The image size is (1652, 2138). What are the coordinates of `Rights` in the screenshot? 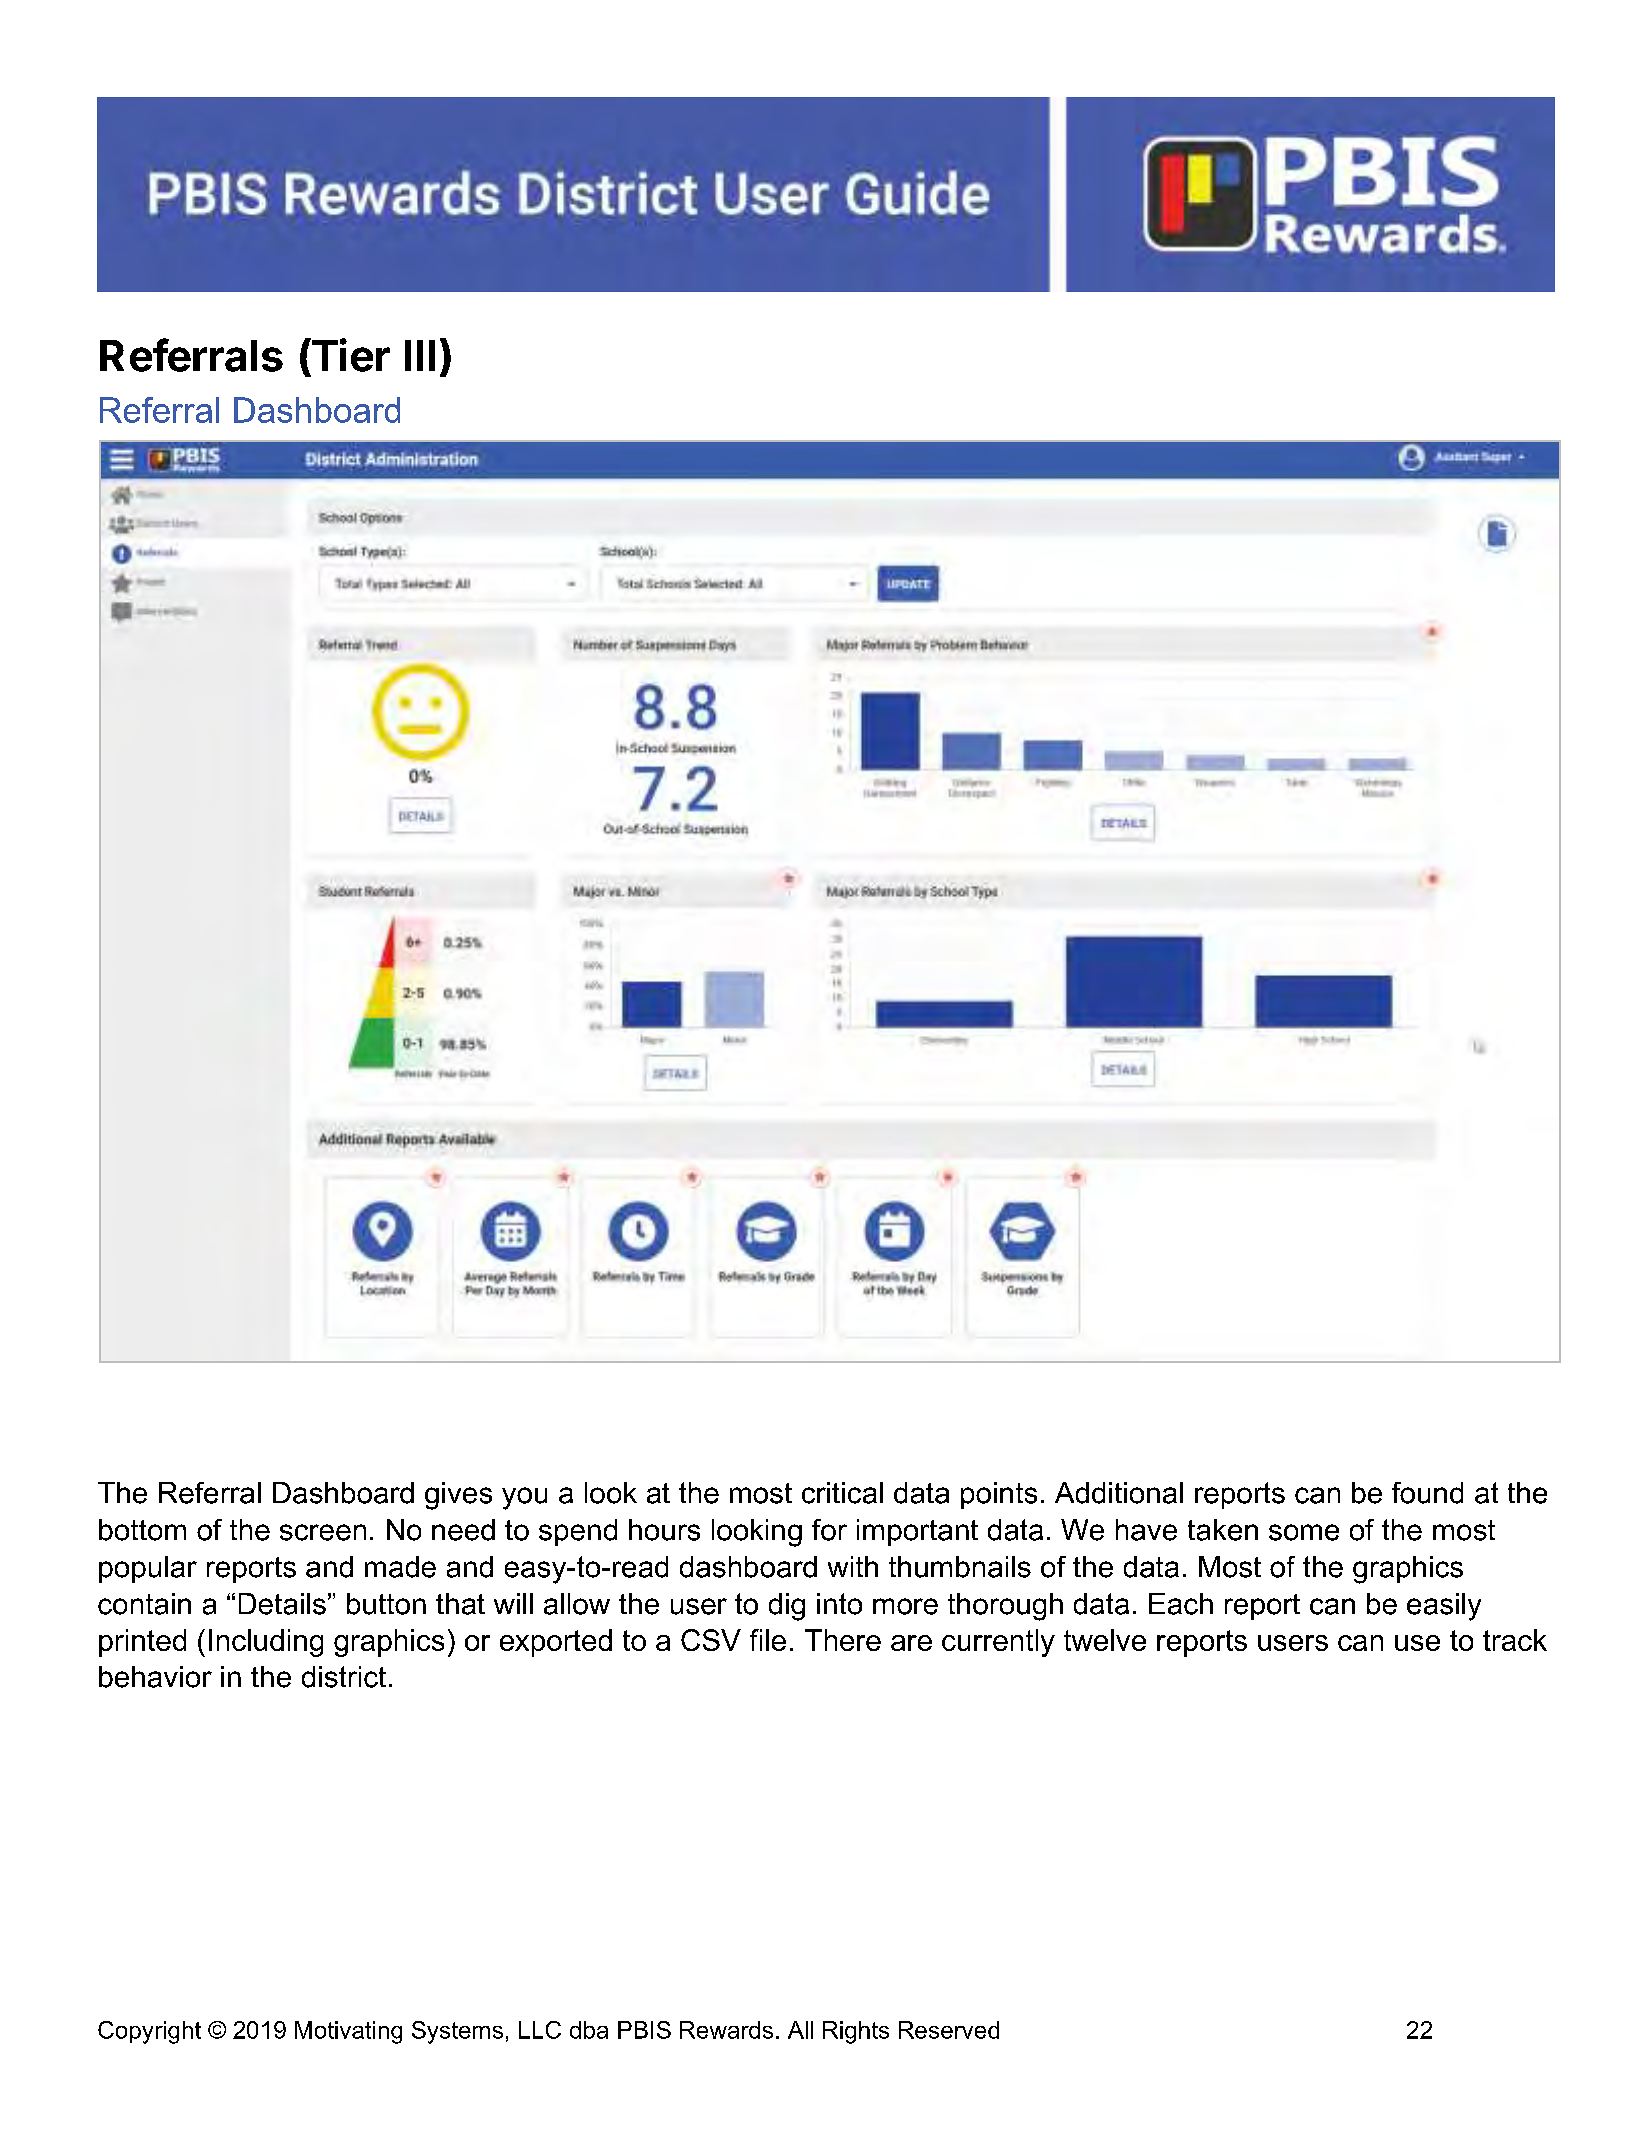 It's located at (856, 2032).
